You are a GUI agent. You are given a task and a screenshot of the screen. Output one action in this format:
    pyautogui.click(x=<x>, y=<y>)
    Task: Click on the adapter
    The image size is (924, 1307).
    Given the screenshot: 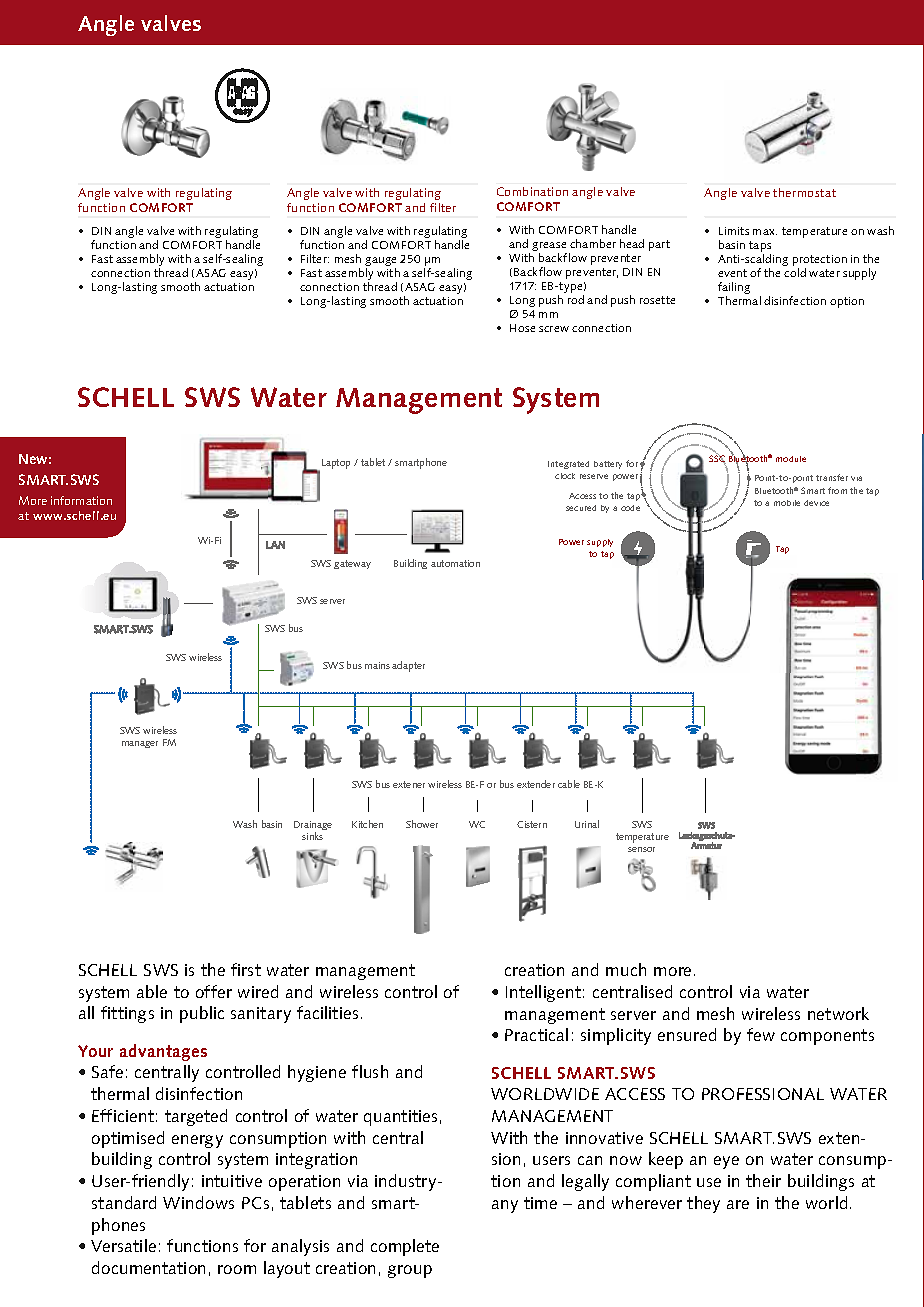 What is the action you would take?
    pyautogui.click(x=408, y=666)
